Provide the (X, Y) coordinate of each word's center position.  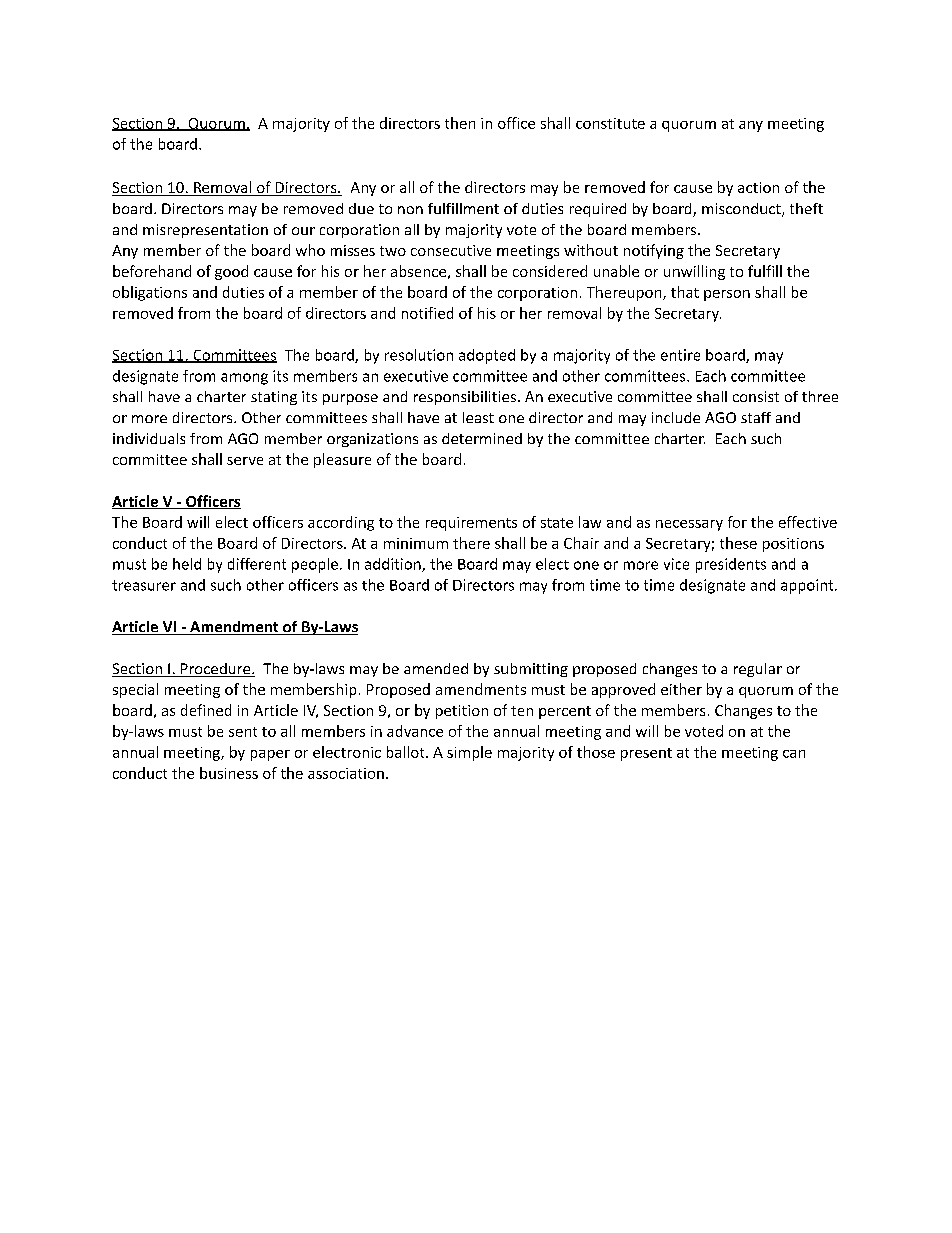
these (738, 543)
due (361, 208)
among (244, 379)
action (758, 187)
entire (680, 355)
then (460, 123)
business (229, 773)
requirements (471, 524)
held (187, 564)
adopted (487, 356)
